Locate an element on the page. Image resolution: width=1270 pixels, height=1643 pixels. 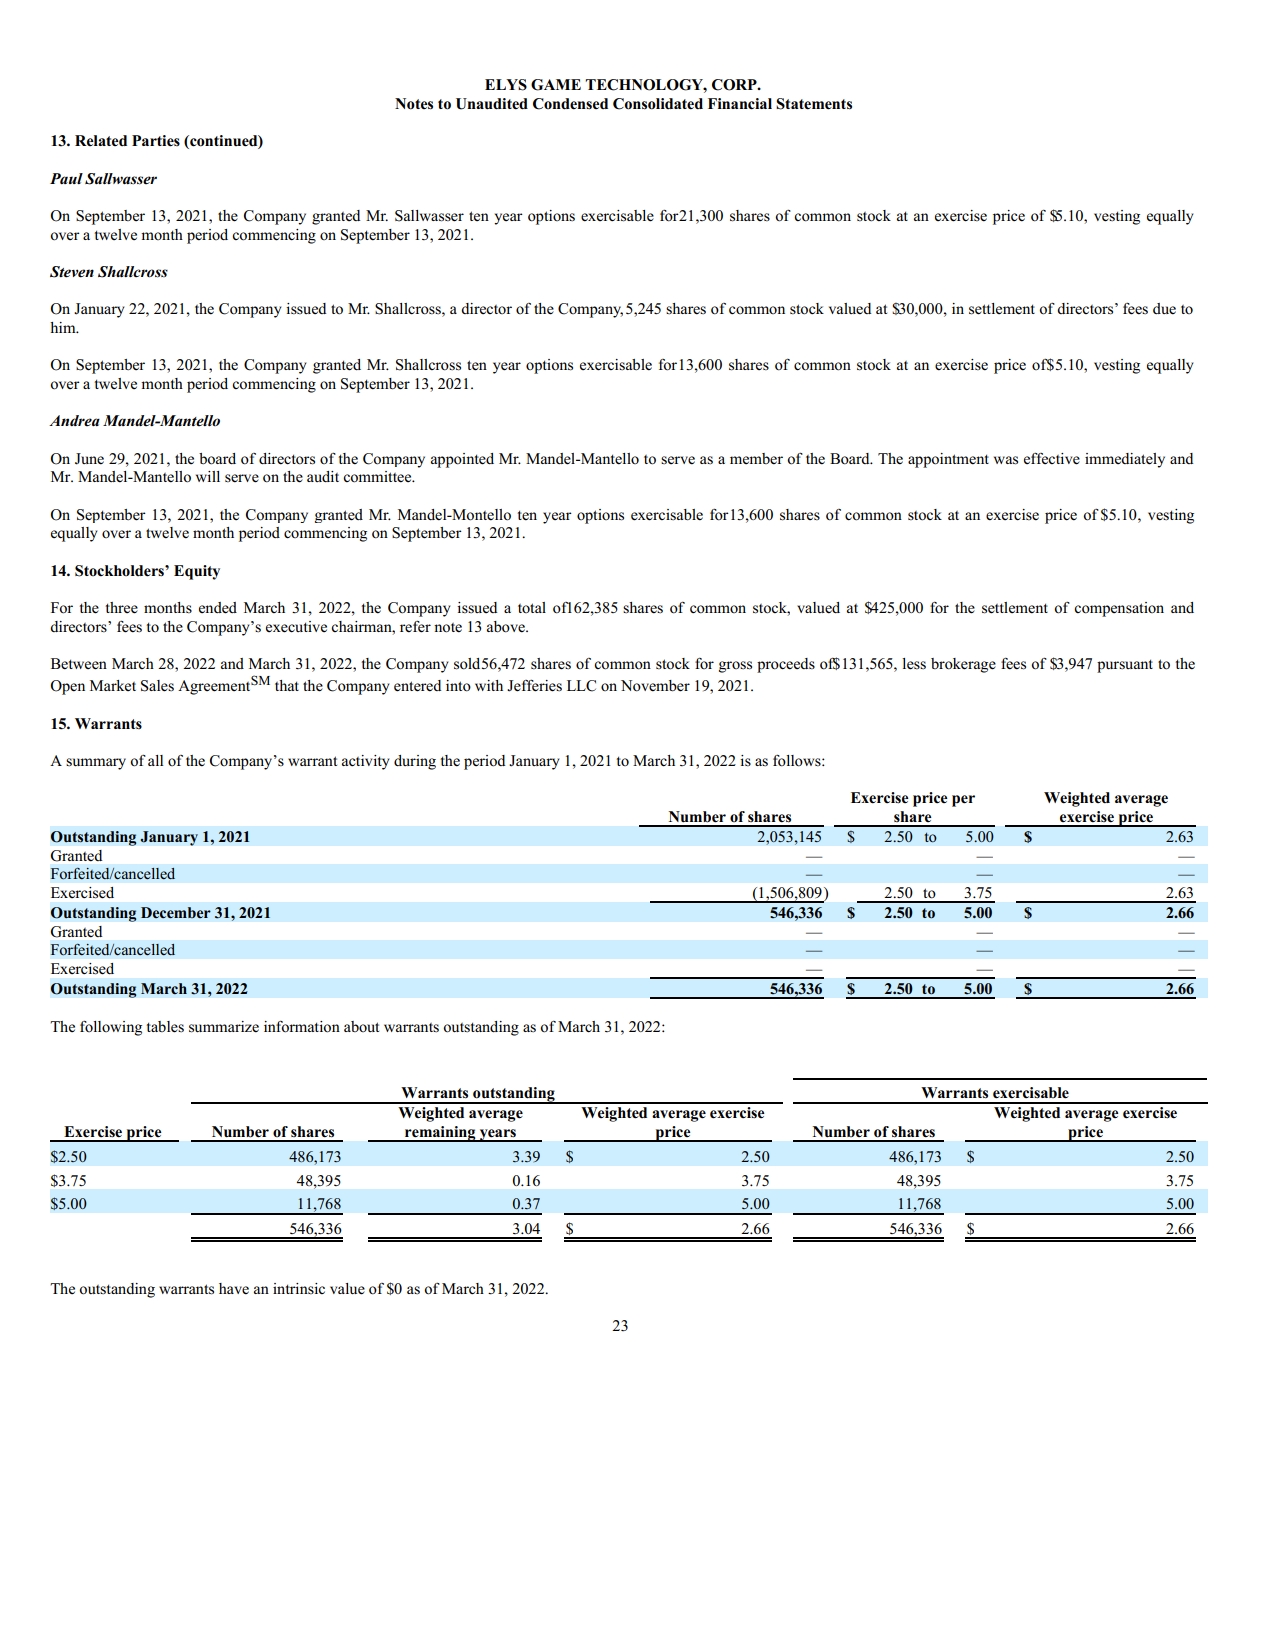
Condensed is located at coordinates (570, 104).
